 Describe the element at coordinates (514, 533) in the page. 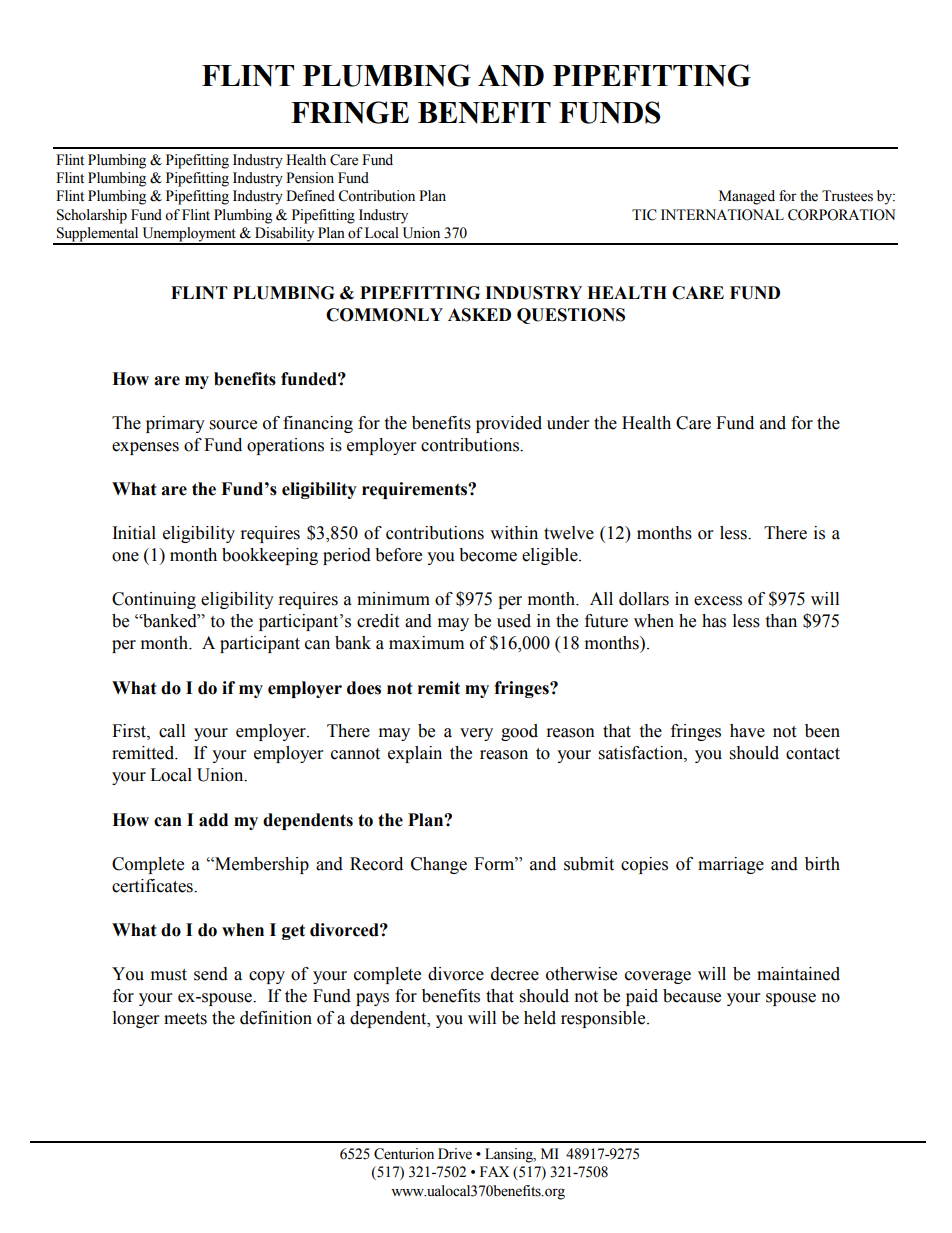

I see `within` at that location.
